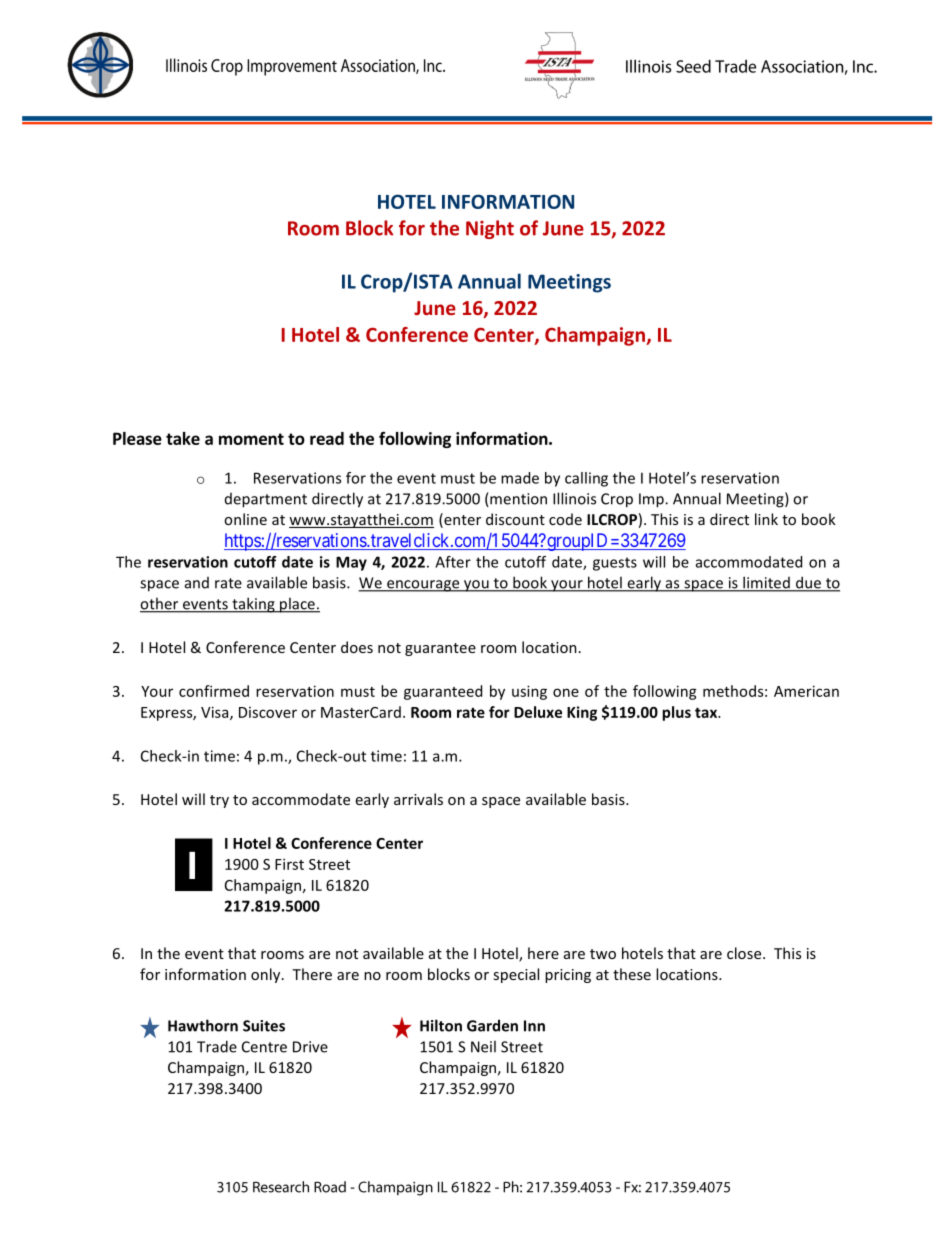 This screenshot has width=952, height=1233. What do you see at coordinates (327, 438) in the screenshot?
I see `read` at bounding box center [327, 438].
